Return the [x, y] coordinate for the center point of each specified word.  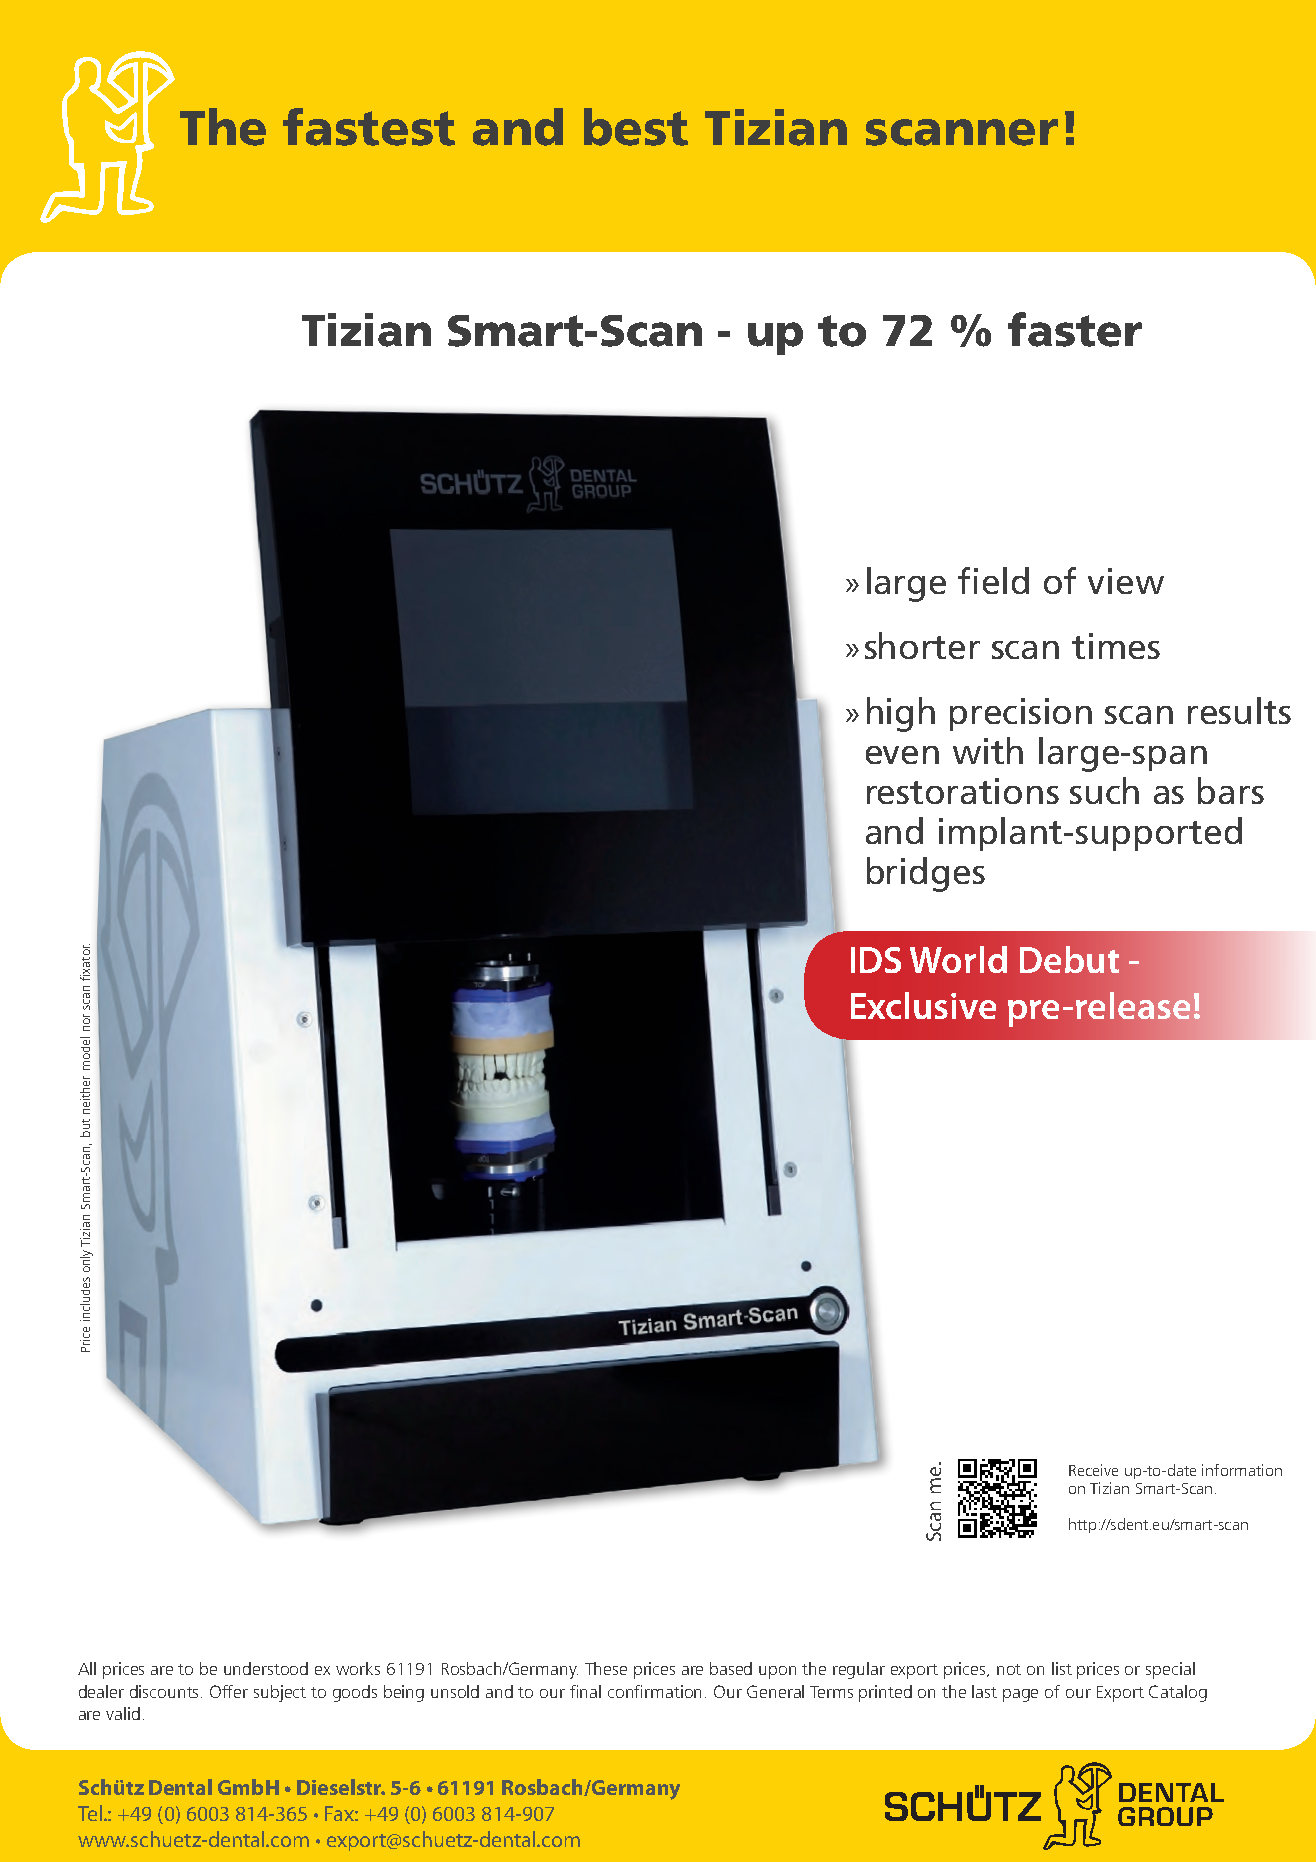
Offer [229, 1691]
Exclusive [923, 1005]
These [606, 1668]
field [993, 580]
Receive [1093, 1470]
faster [1075, 329]
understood [266, 1668]
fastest [369, 127]
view [1126, 581]
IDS [876, 960]
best [636, 127]
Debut [1069, 959]
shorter [922, 645]
